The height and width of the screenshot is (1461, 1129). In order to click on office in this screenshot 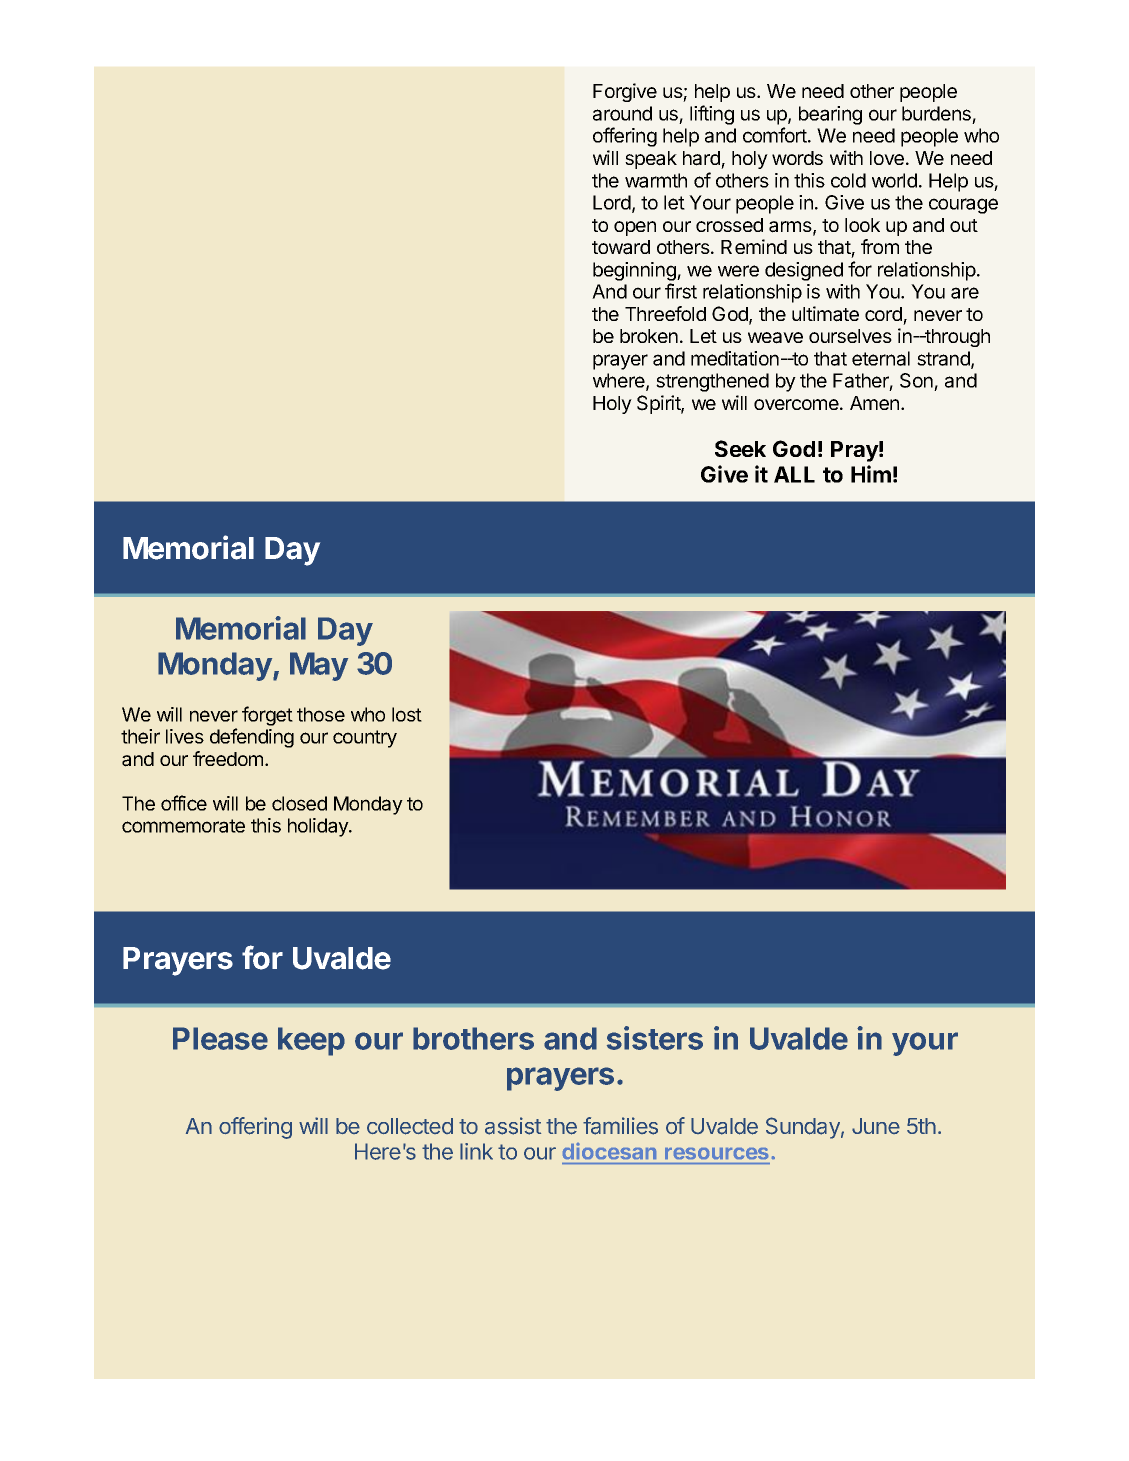, I will do `click(184, 803)`.
